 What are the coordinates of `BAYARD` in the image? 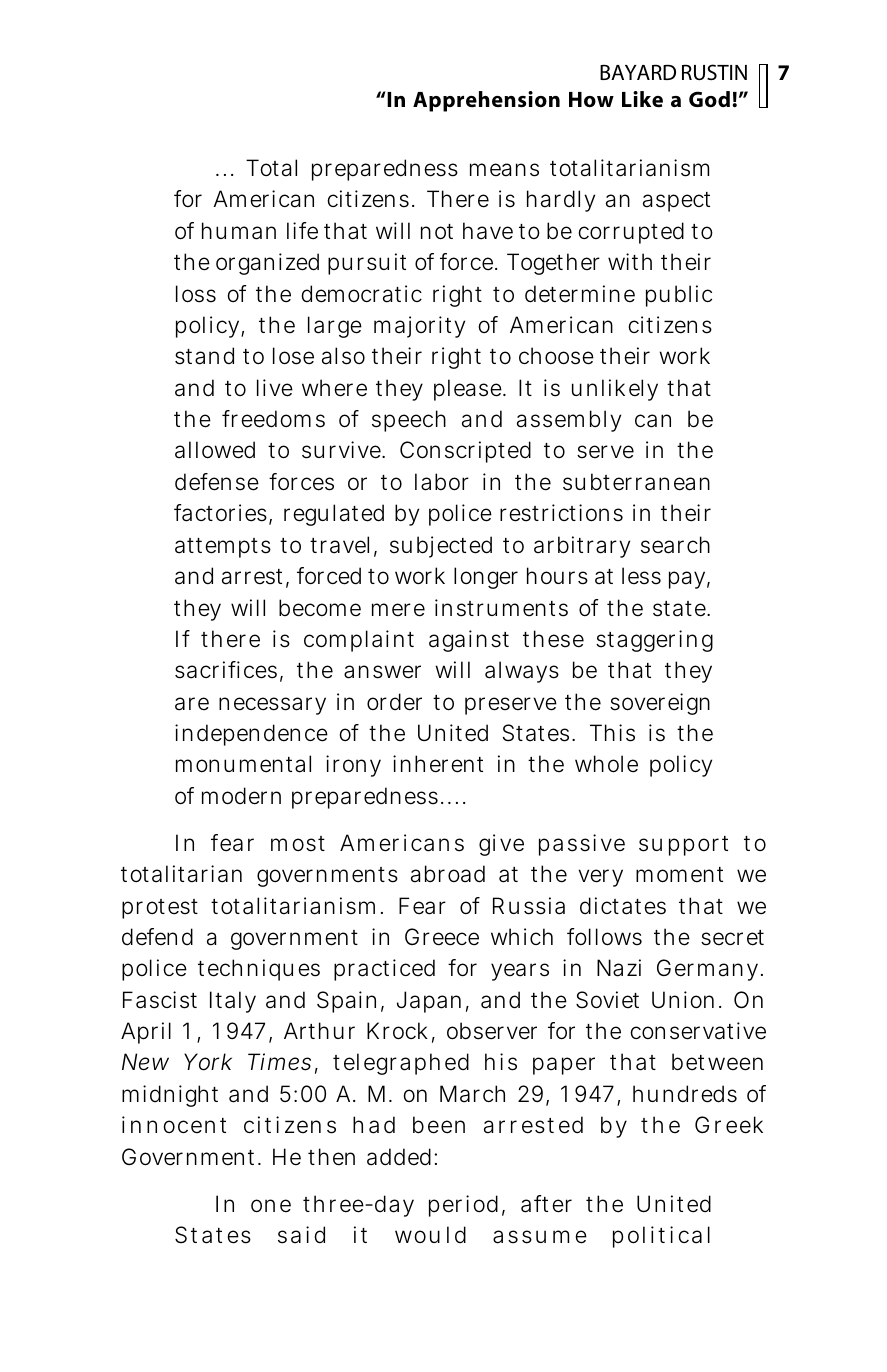 It's located at (638, 72).
